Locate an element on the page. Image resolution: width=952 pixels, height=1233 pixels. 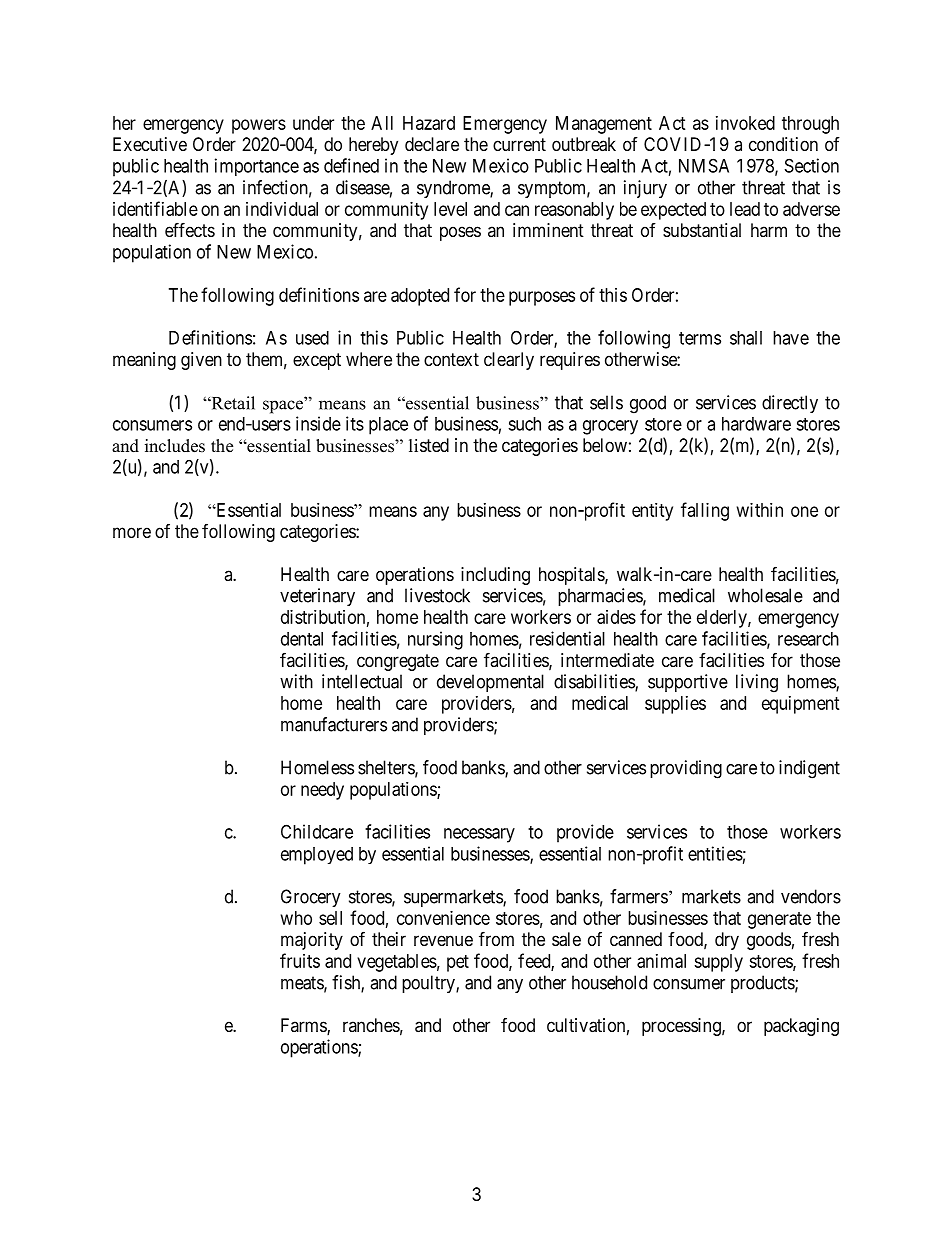
shall is located at coordinates (746, 338).
